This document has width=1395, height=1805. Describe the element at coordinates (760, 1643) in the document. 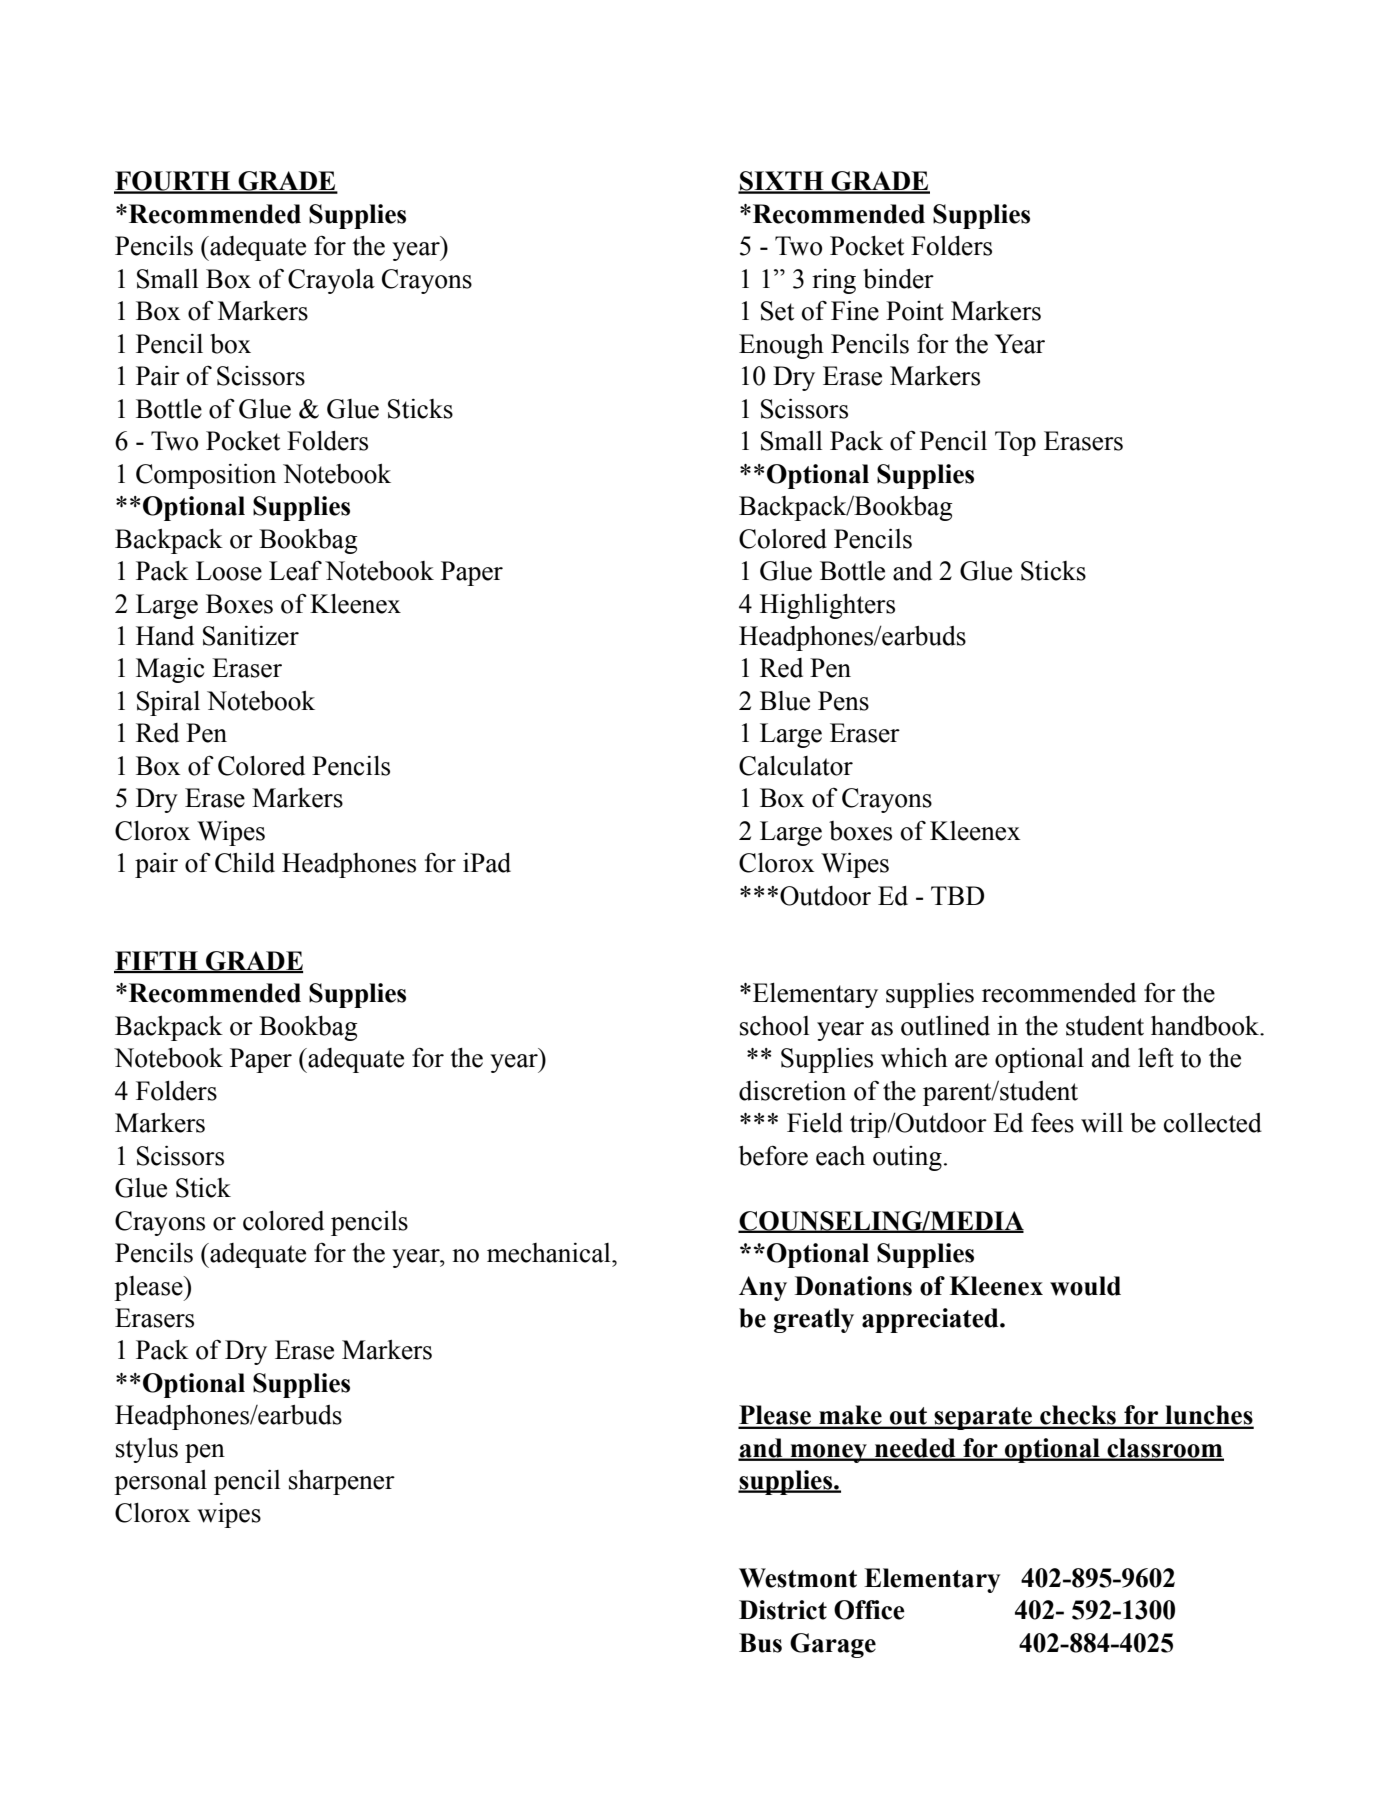

I see `Bus` at that location.
